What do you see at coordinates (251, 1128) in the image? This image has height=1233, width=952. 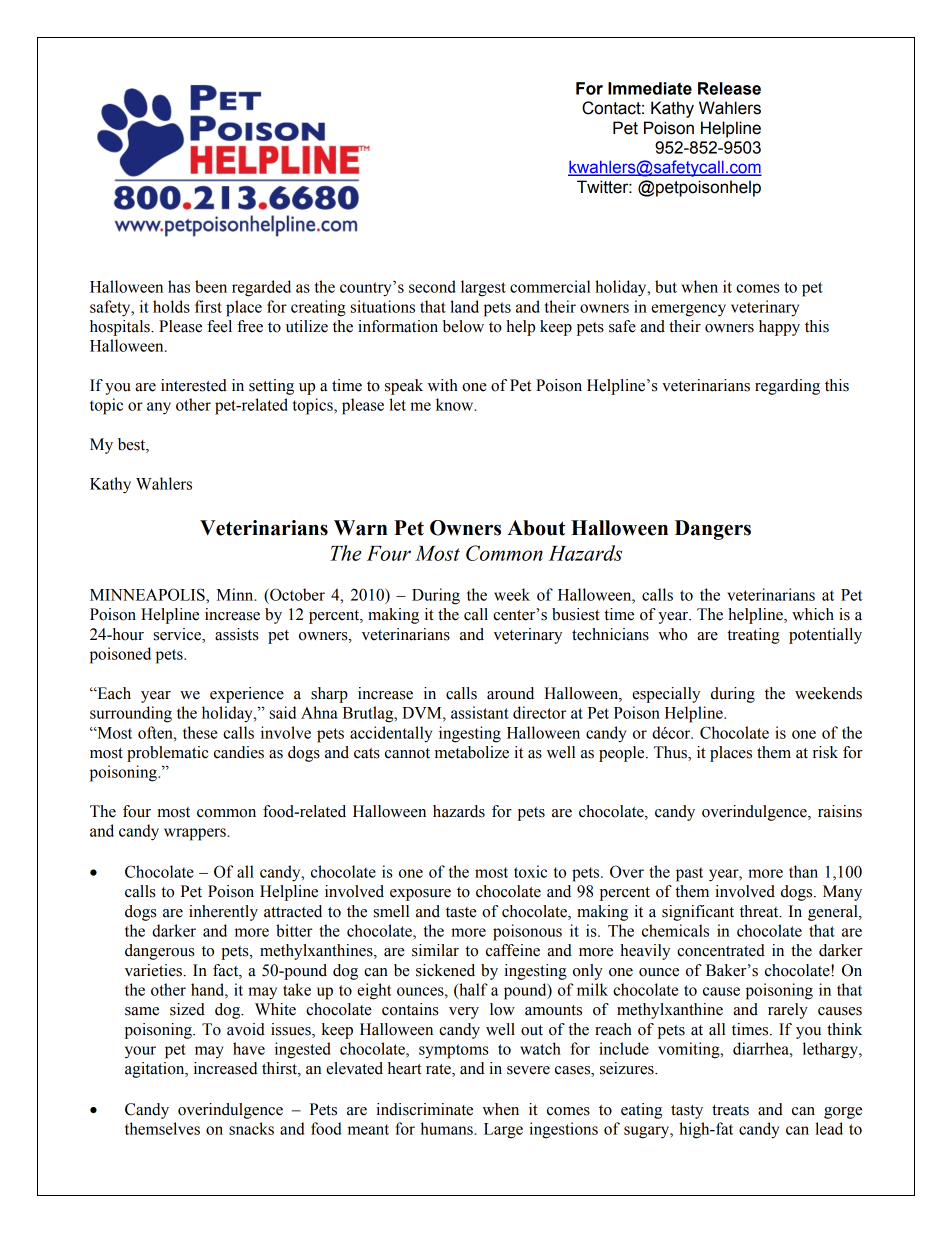 I see `snacks` at bounding box center [251, 1128].
